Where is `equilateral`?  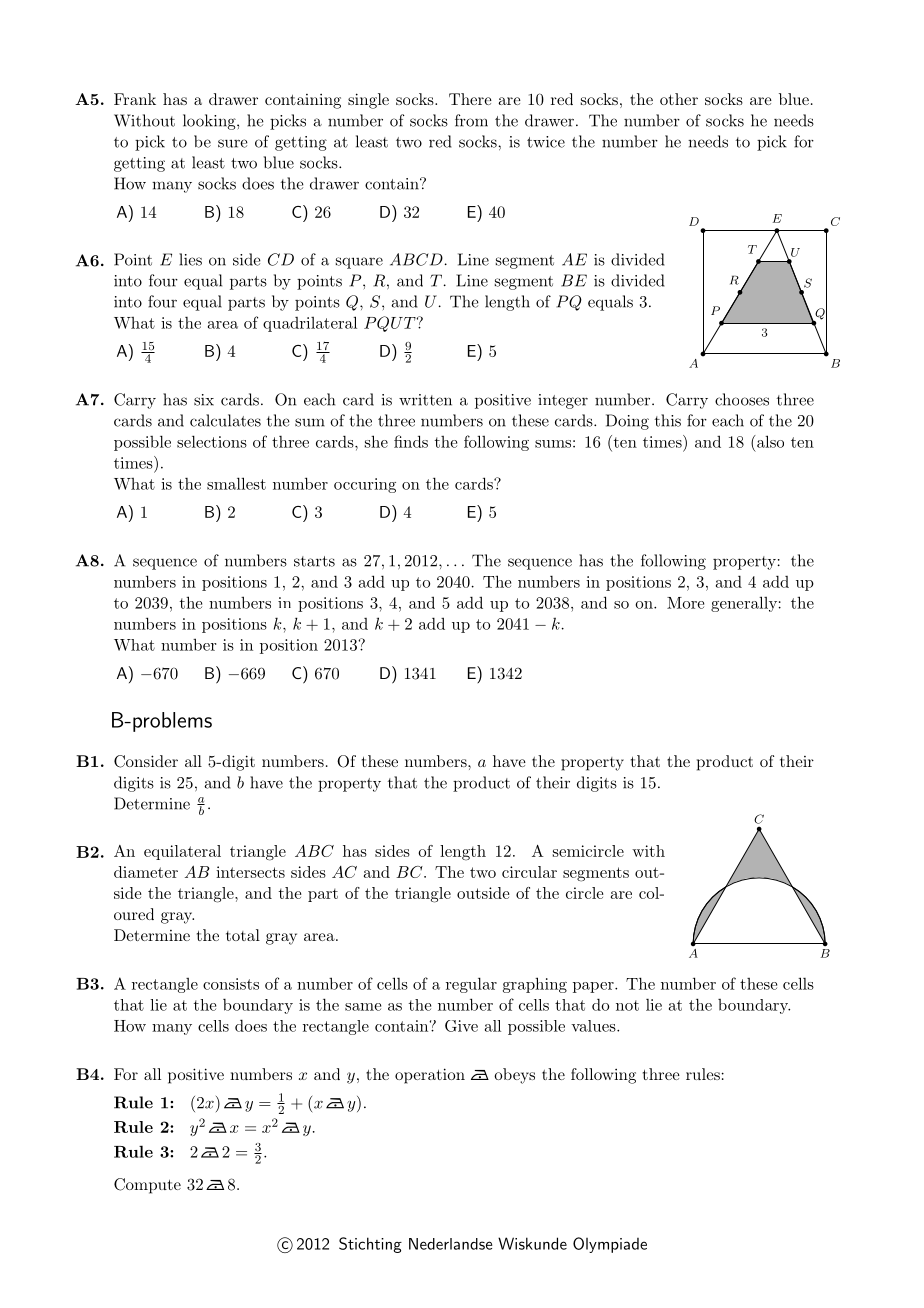
equilateral is located at coordinates (182, 852).
